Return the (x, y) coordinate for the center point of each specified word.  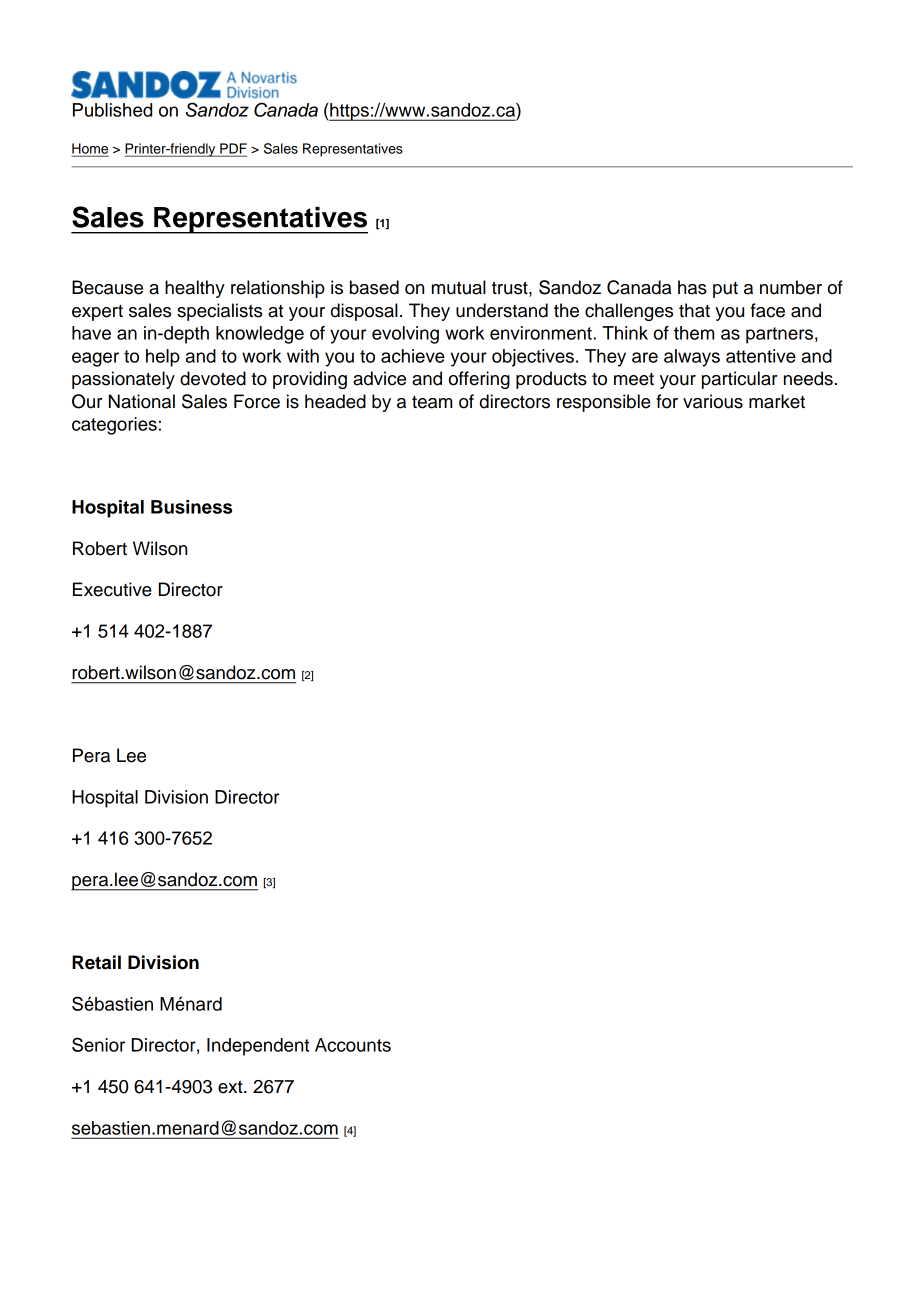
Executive (112, 589)
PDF (232, 149)
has (692, 287)
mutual (459, 287)
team (432, 402)
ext (231, 1087)
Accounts (353, 1045)
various (713, 401)
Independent (258, 1047)
